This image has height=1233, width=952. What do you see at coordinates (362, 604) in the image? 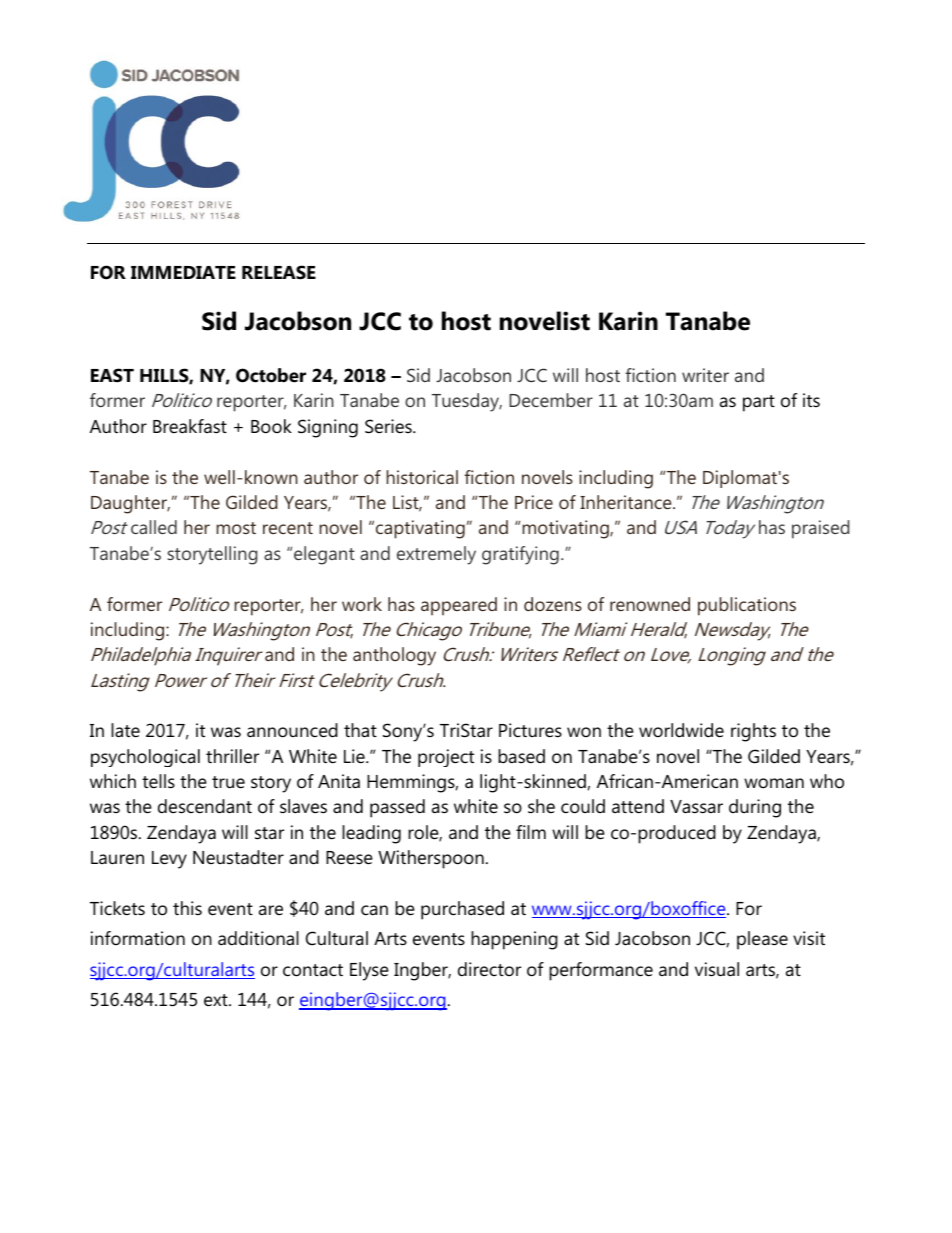
I see `work` at bounding box center [362, 604].
